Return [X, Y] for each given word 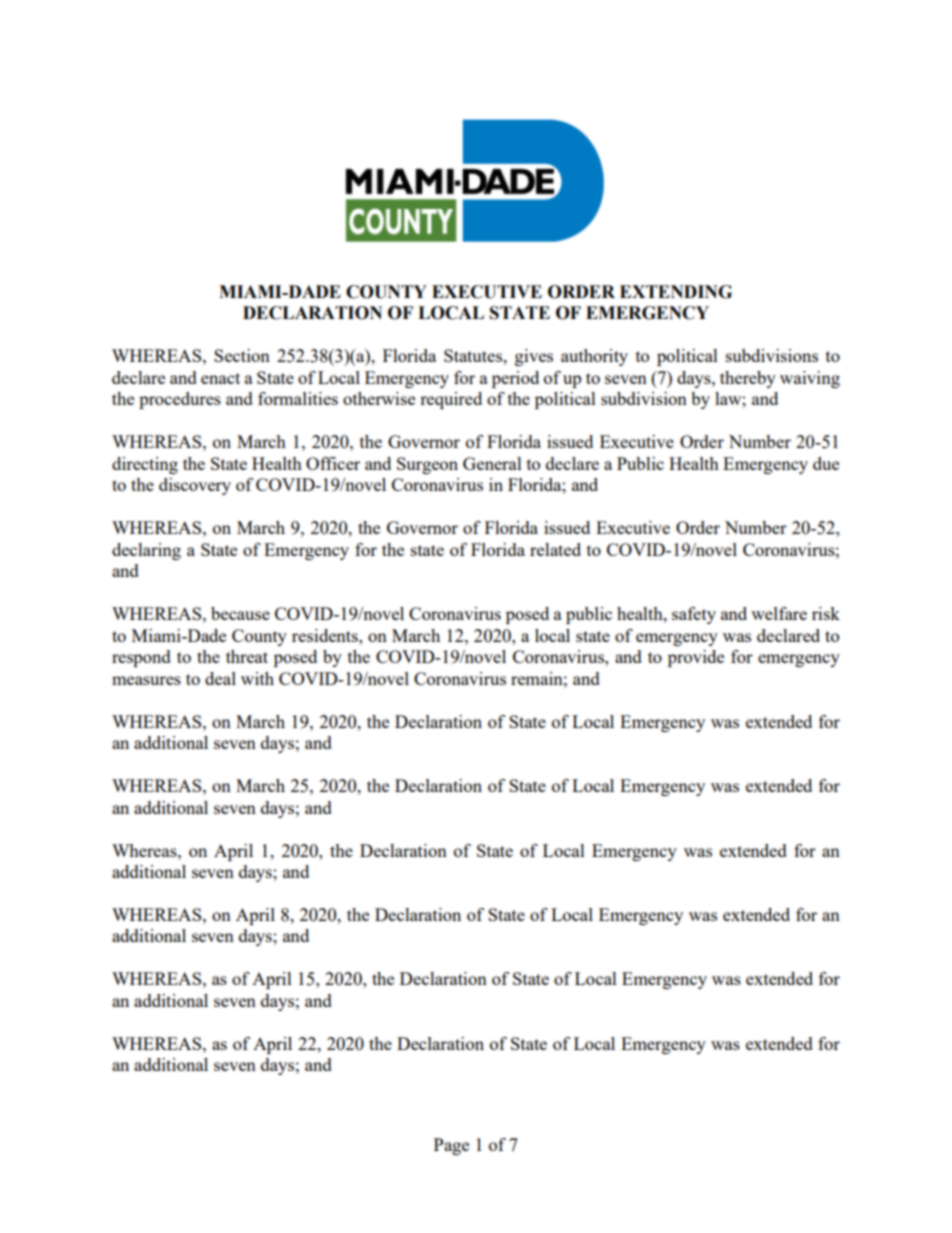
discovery [195, 486]
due [826, 463]
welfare [779, 613]
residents [326, 635]
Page [451, 1146]
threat [247, 656]
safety [694, 615]
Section [242, 355]
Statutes [474, 355]
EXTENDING [676, 292]
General [492, 463]
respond [141, 658]
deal [220, 678]
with [257, 678]
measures [146, 680]
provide [696, 658]
